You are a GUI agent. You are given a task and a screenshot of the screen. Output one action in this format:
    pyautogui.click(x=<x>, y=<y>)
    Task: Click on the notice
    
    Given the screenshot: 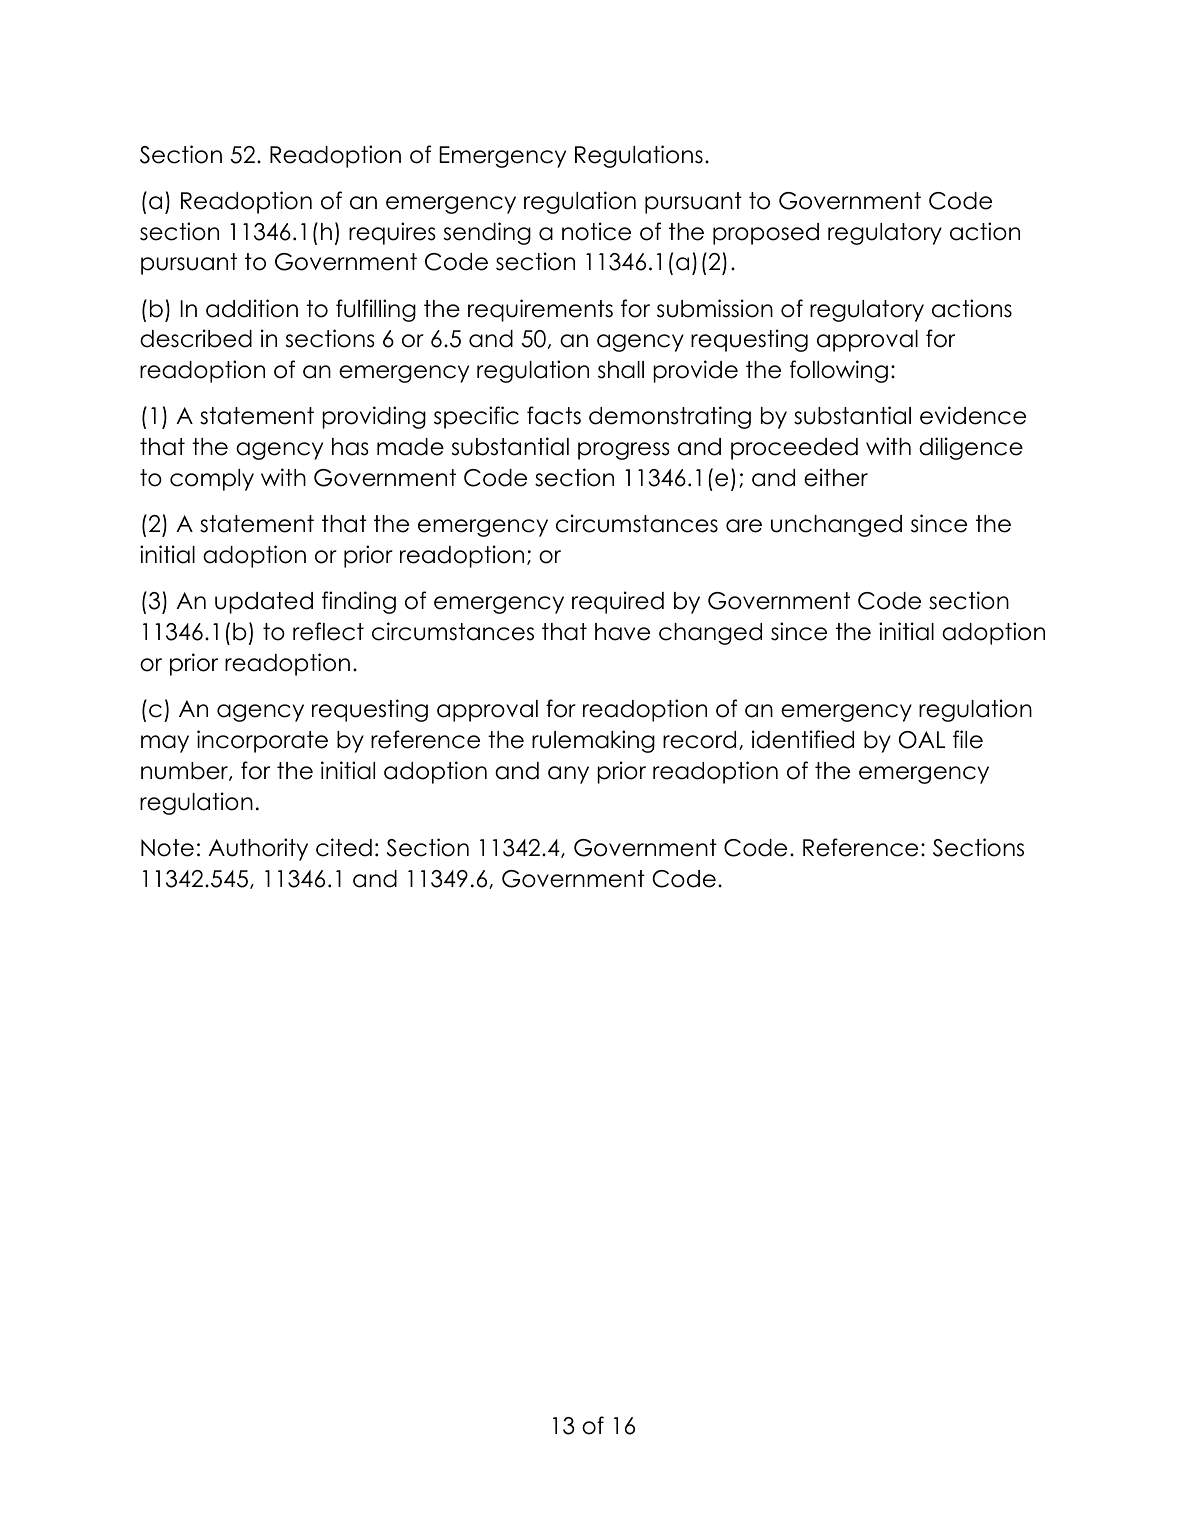 What is the action you would take?
    pyautogui.click(x=596, y=231)
